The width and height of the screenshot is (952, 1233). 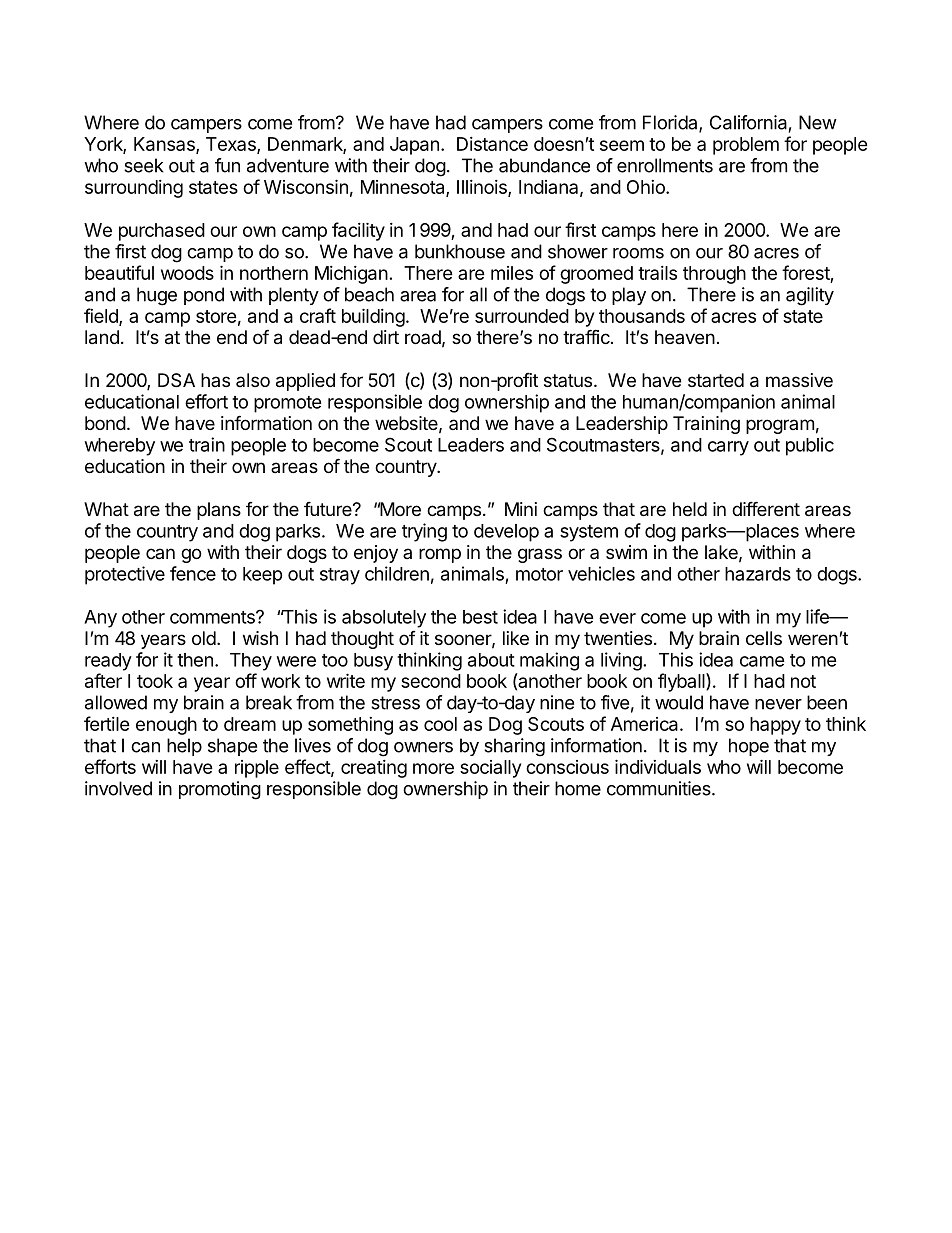 What do you see at coordinates (184, 747) in the screenshot?
I see `help` at bounding box center [184, 747].
